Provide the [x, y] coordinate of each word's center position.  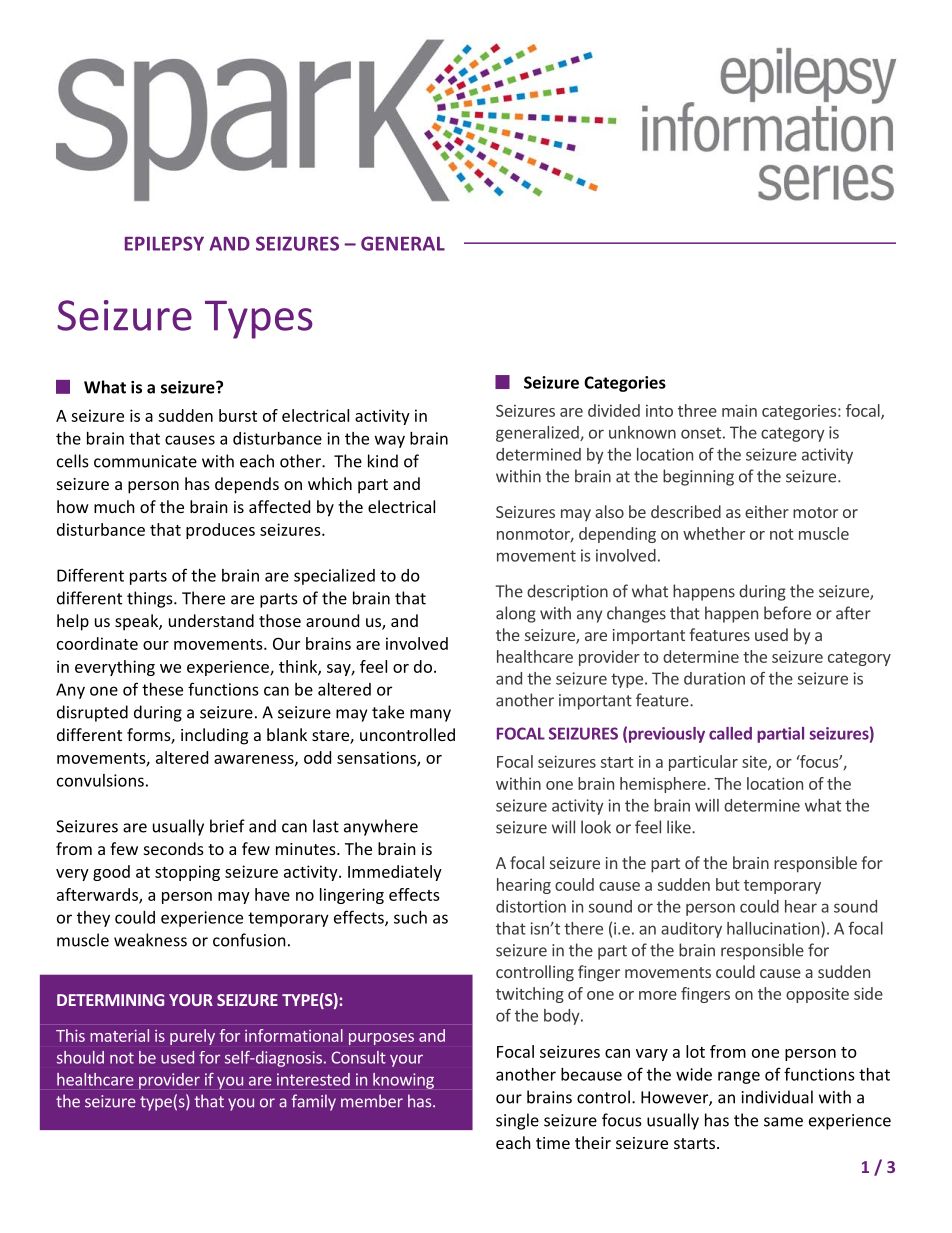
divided [614, 410]
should [80, 1057]
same [783, 1122]
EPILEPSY [164, 243]
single [517, 1121]
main [739, 410]
